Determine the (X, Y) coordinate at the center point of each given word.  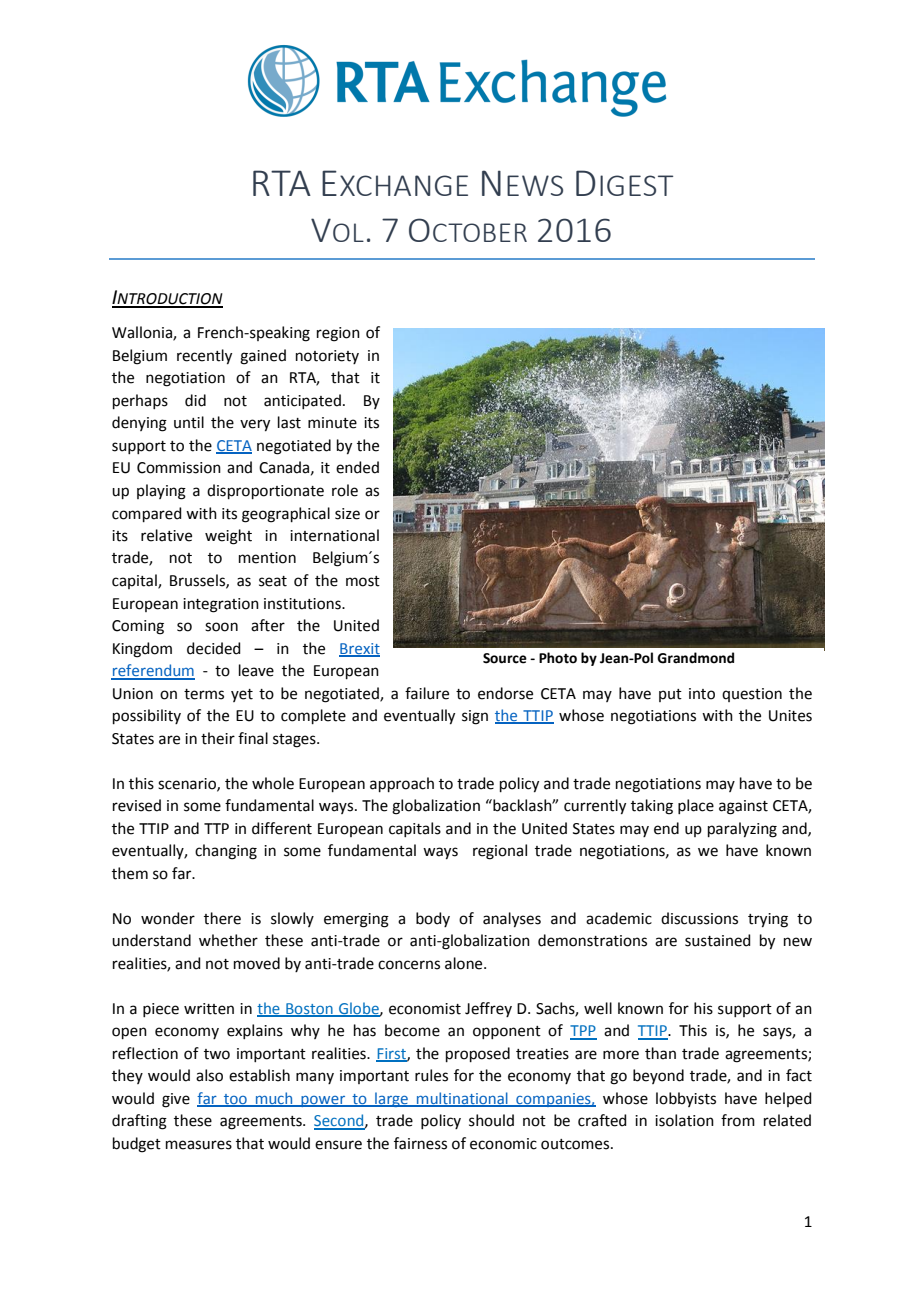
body (433, 919)
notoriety (327, 357)
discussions (699, 918)
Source (505, 658)
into (702, 694)
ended (357, 467)
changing (226, 852)
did (195, 400)
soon (221, 627)
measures (199, 1145)
